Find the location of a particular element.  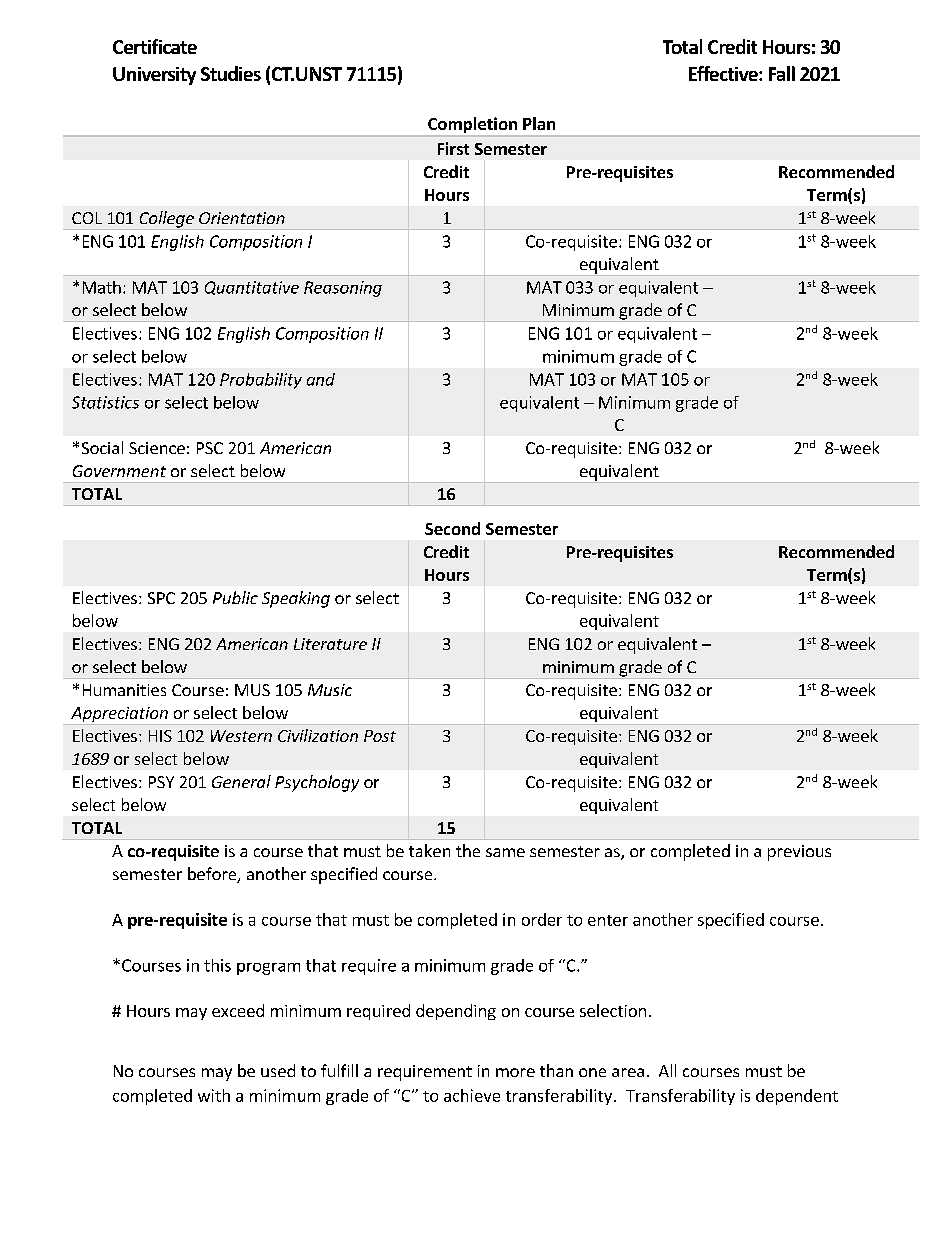

Completion is located at coordinates (472, 125).
